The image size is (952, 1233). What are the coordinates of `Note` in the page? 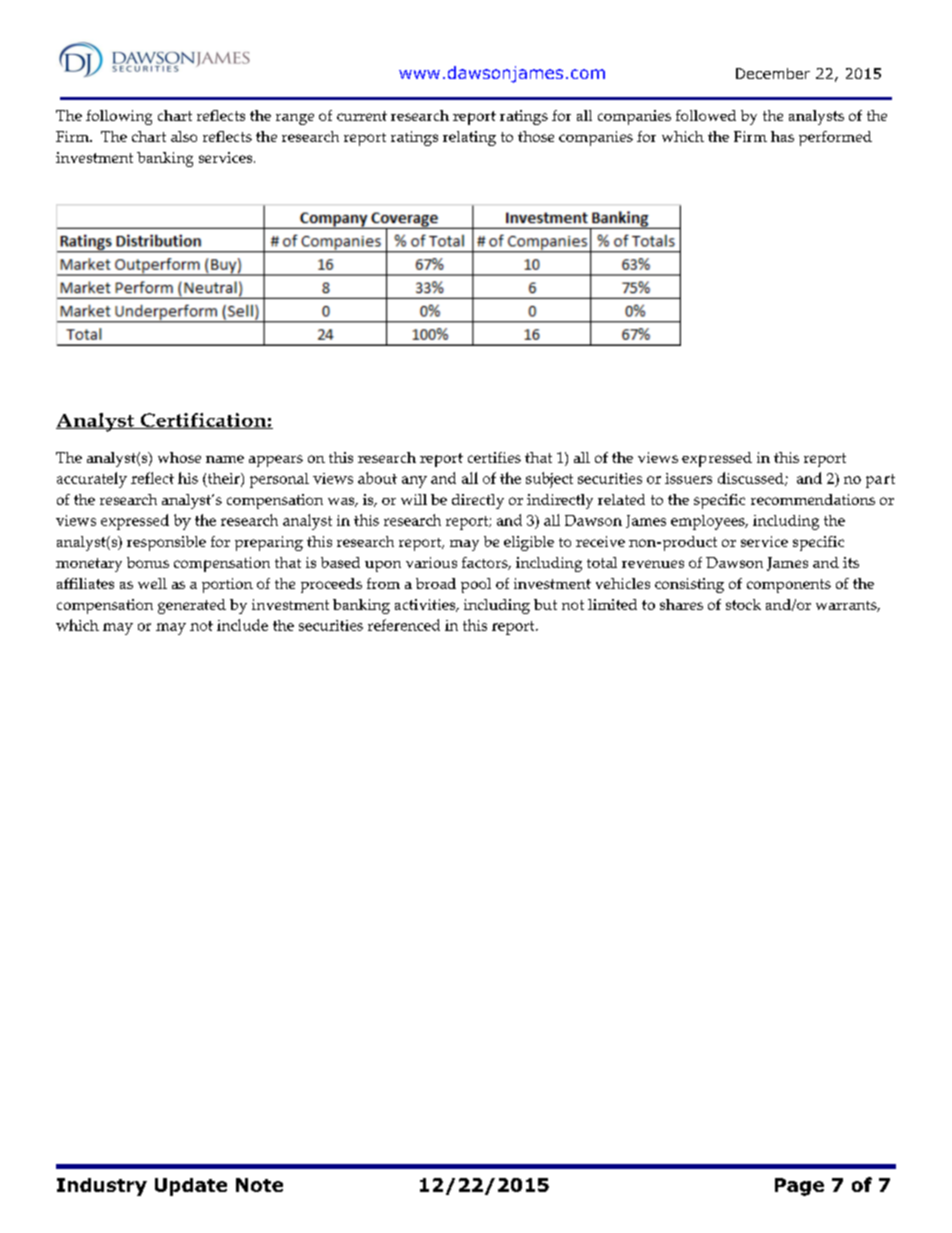 It's located at (259, 1185).
